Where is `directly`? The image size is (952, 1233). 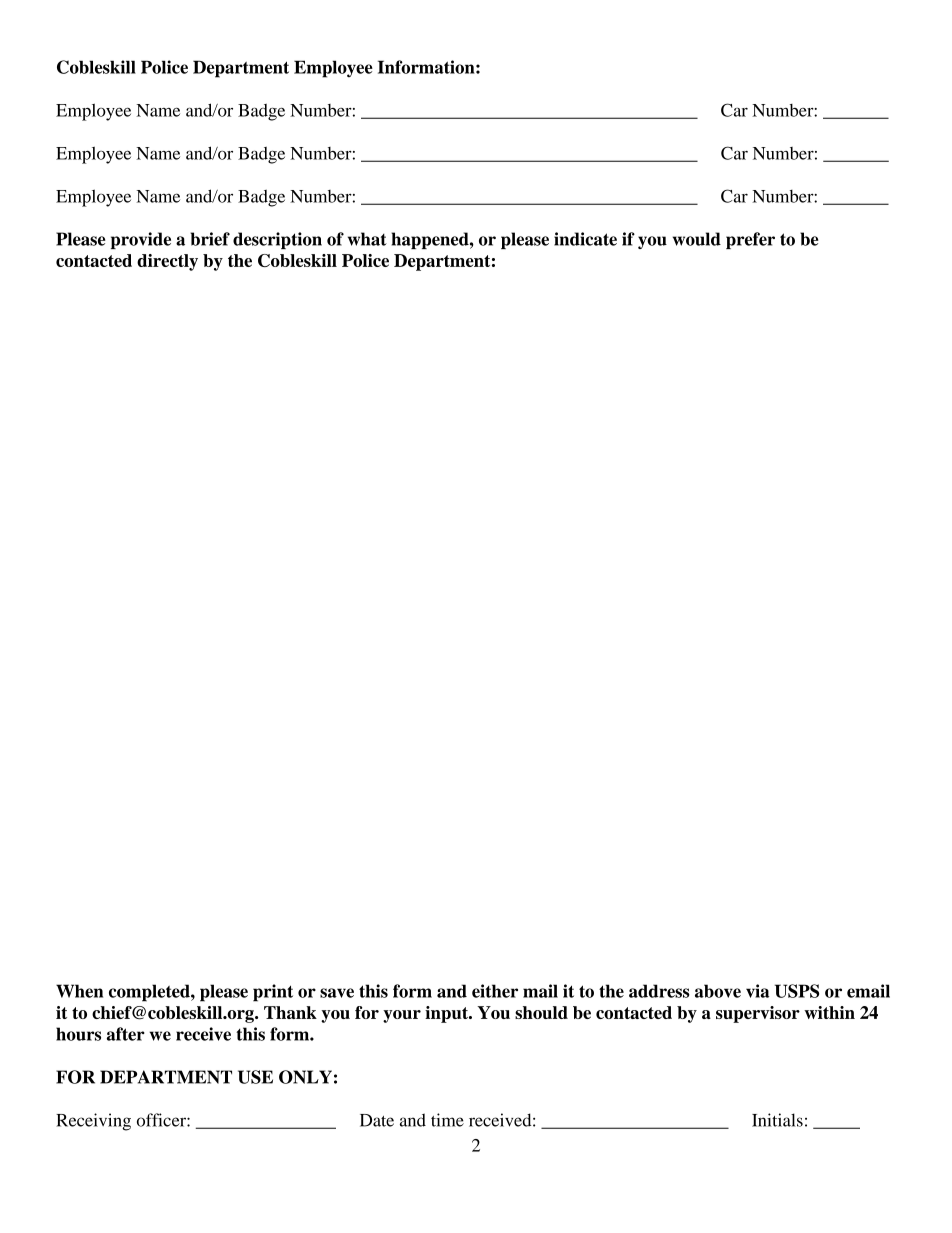
directly is located at coordinates (167, 262).
